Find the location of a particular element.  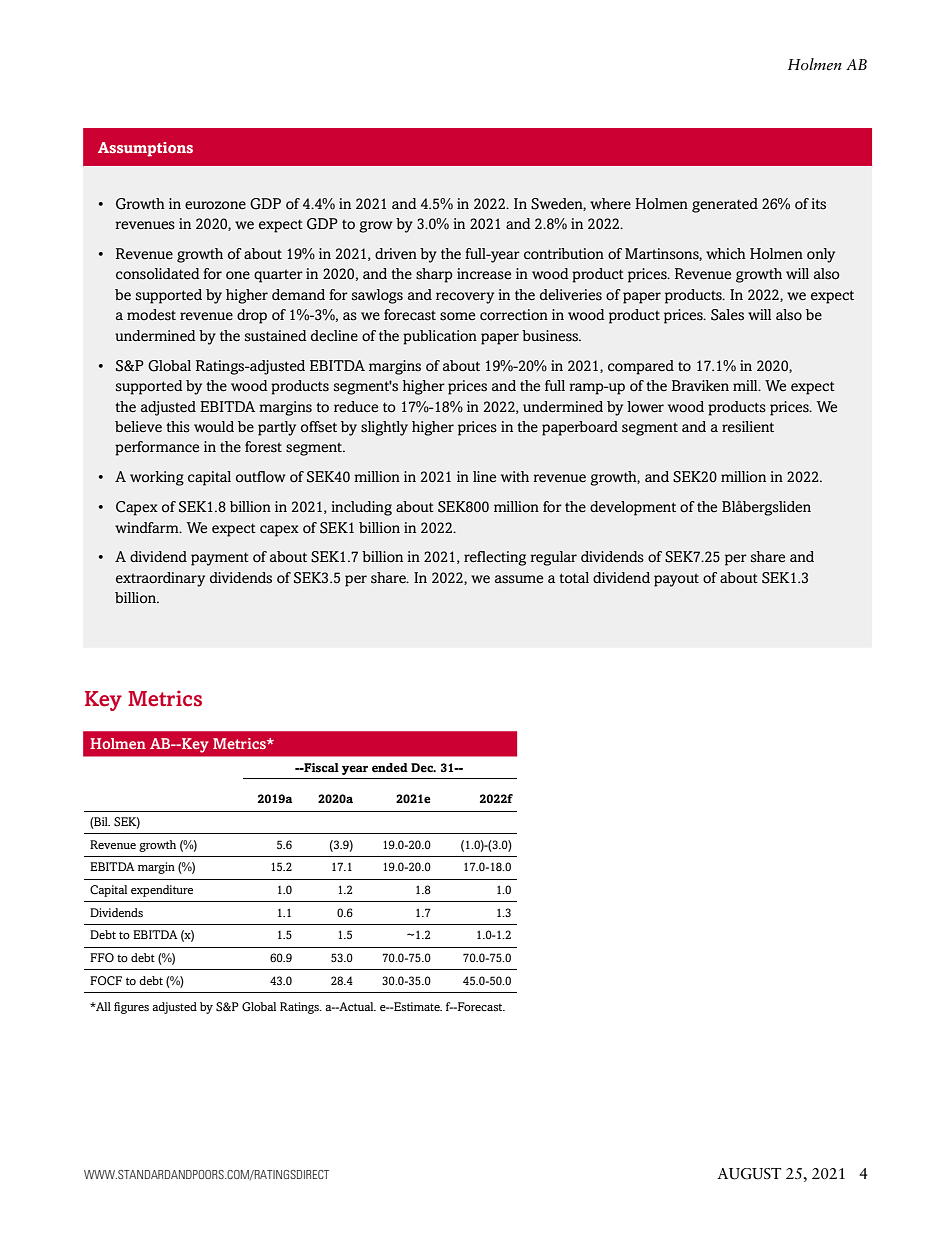

figures is located at coordinates (131, 1008).
